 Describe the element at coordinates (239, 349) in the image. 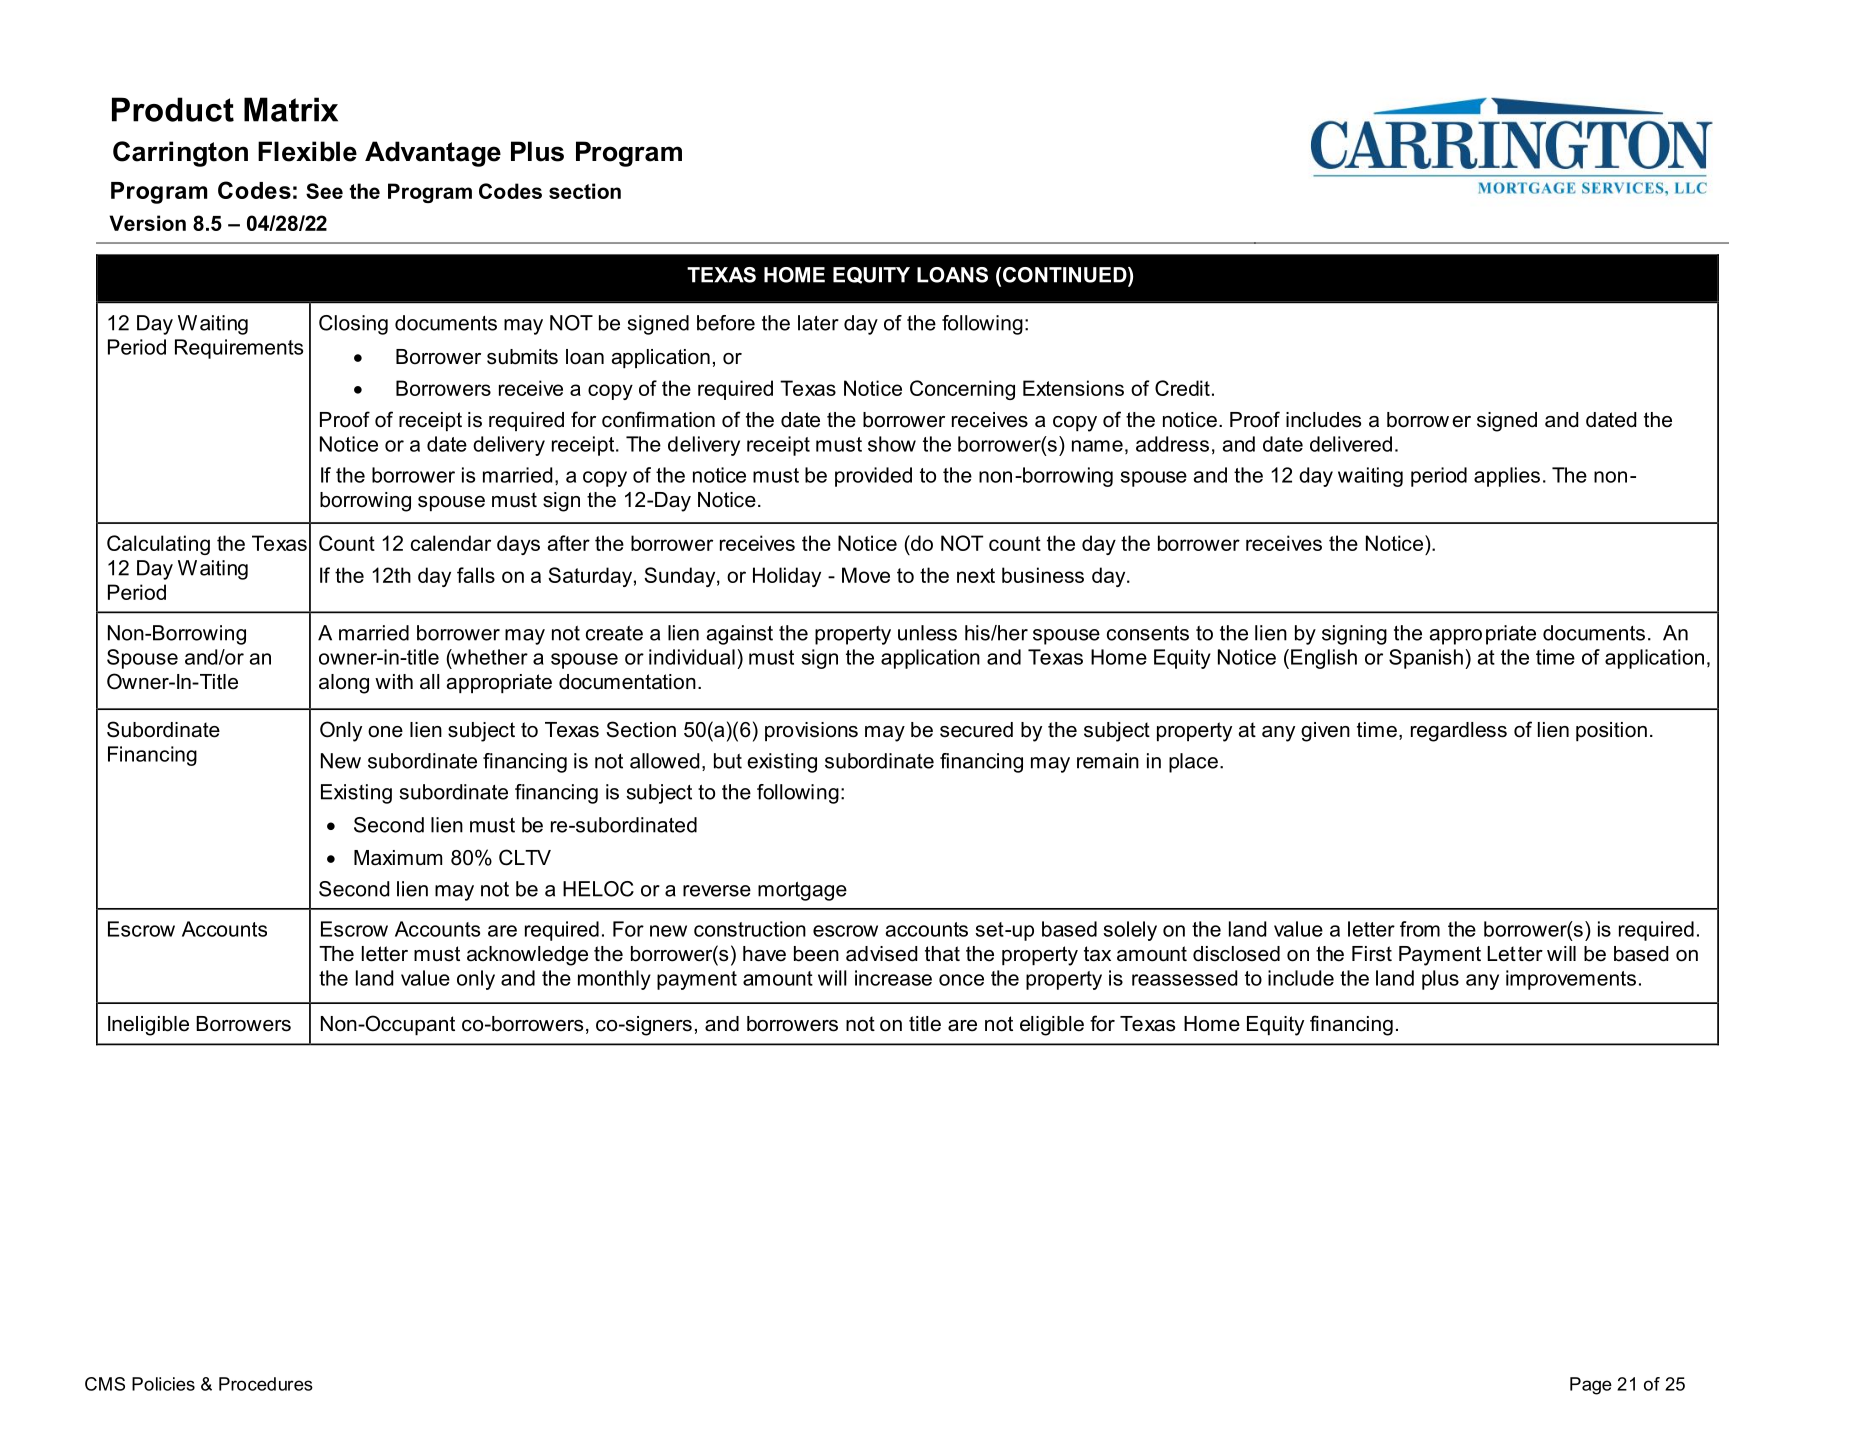

I see `Requirements` at that location.
